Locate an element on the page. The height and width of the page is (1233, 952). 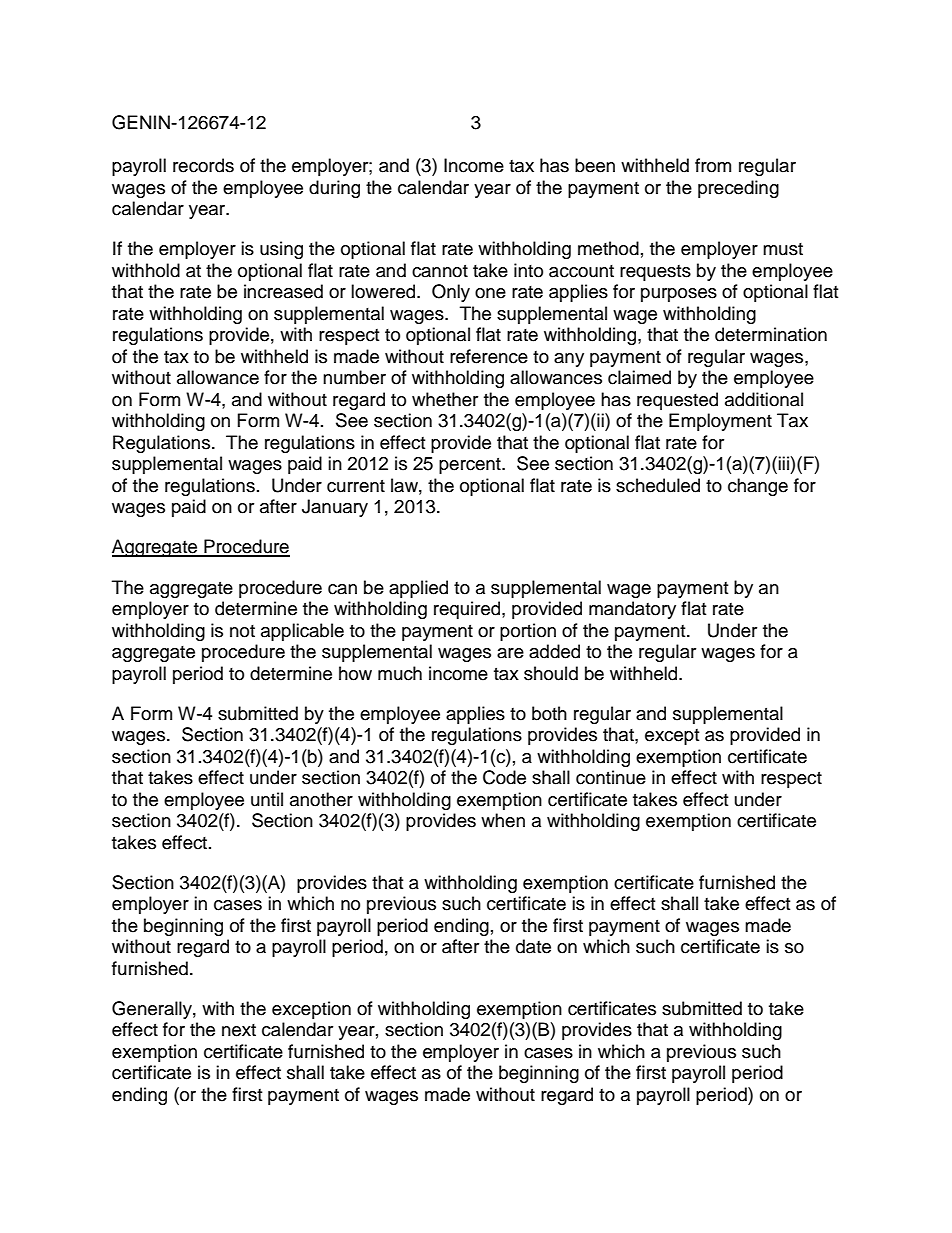
been is located at coordinates (595, 165).
